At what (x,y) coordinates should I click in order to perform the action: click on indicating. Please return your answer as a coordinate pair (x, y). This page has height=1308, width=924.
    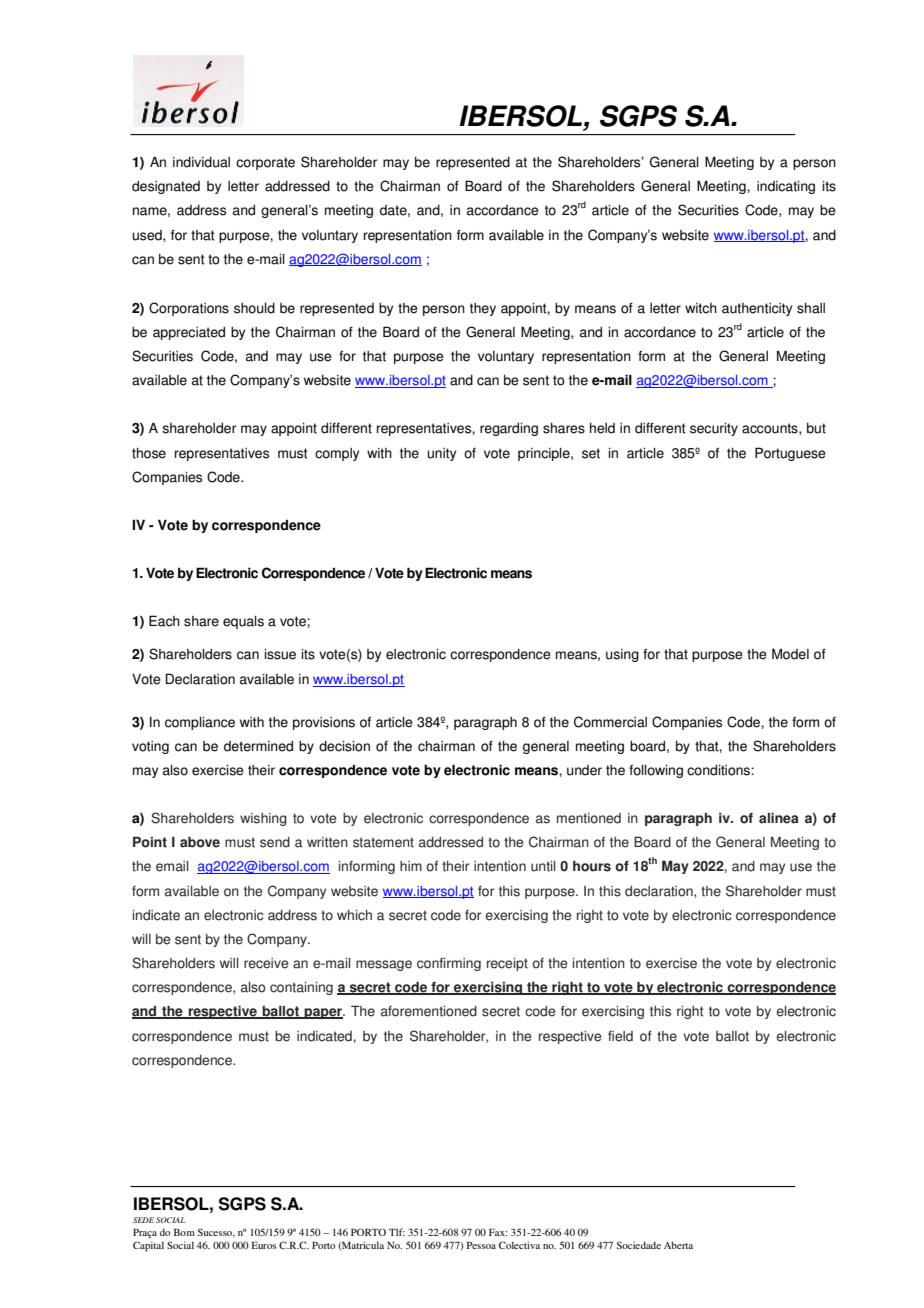
    Looking at the image, I should click on (786, 187).
